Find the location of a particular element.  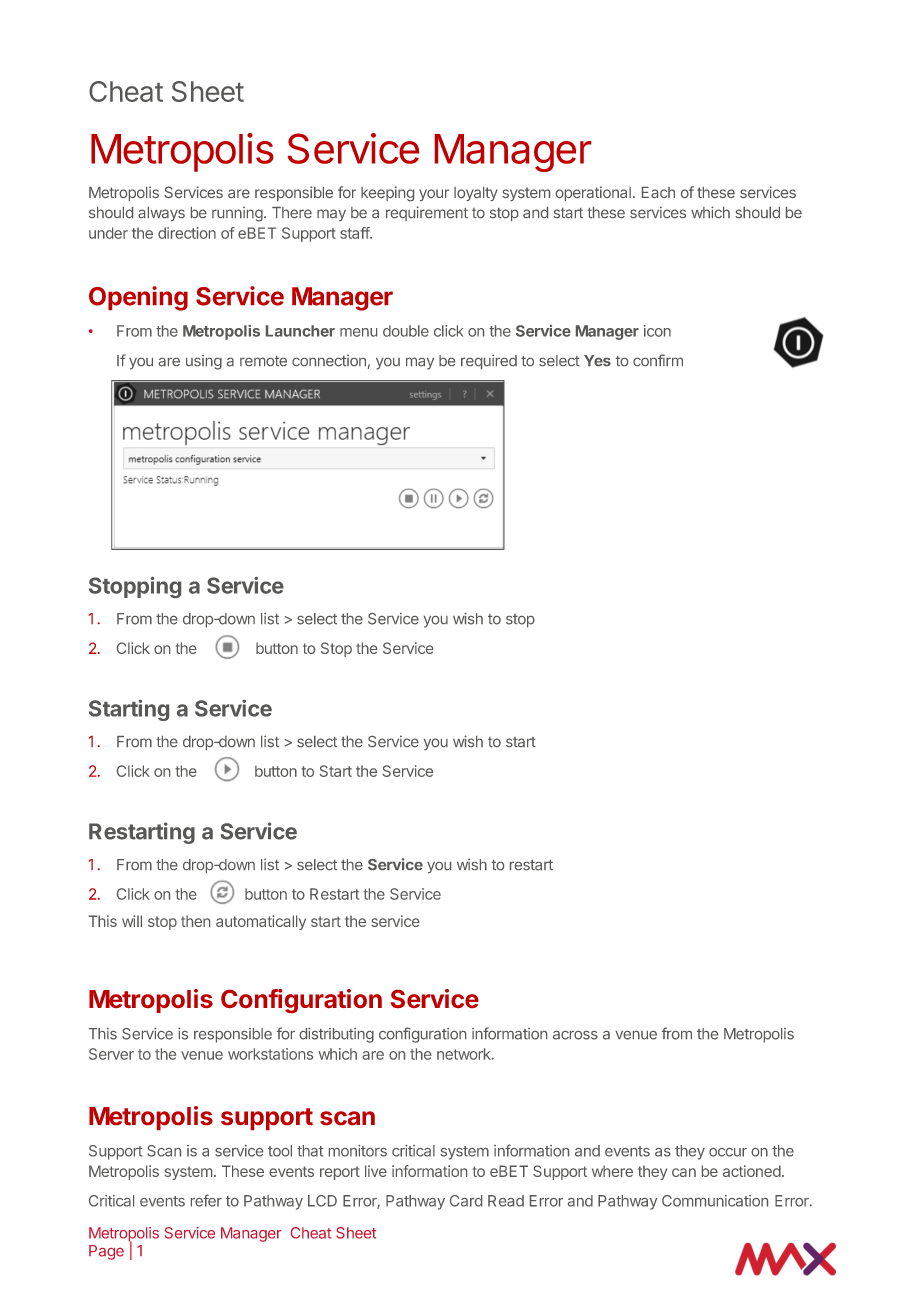

confirm is located at coordinates (658, 360).
